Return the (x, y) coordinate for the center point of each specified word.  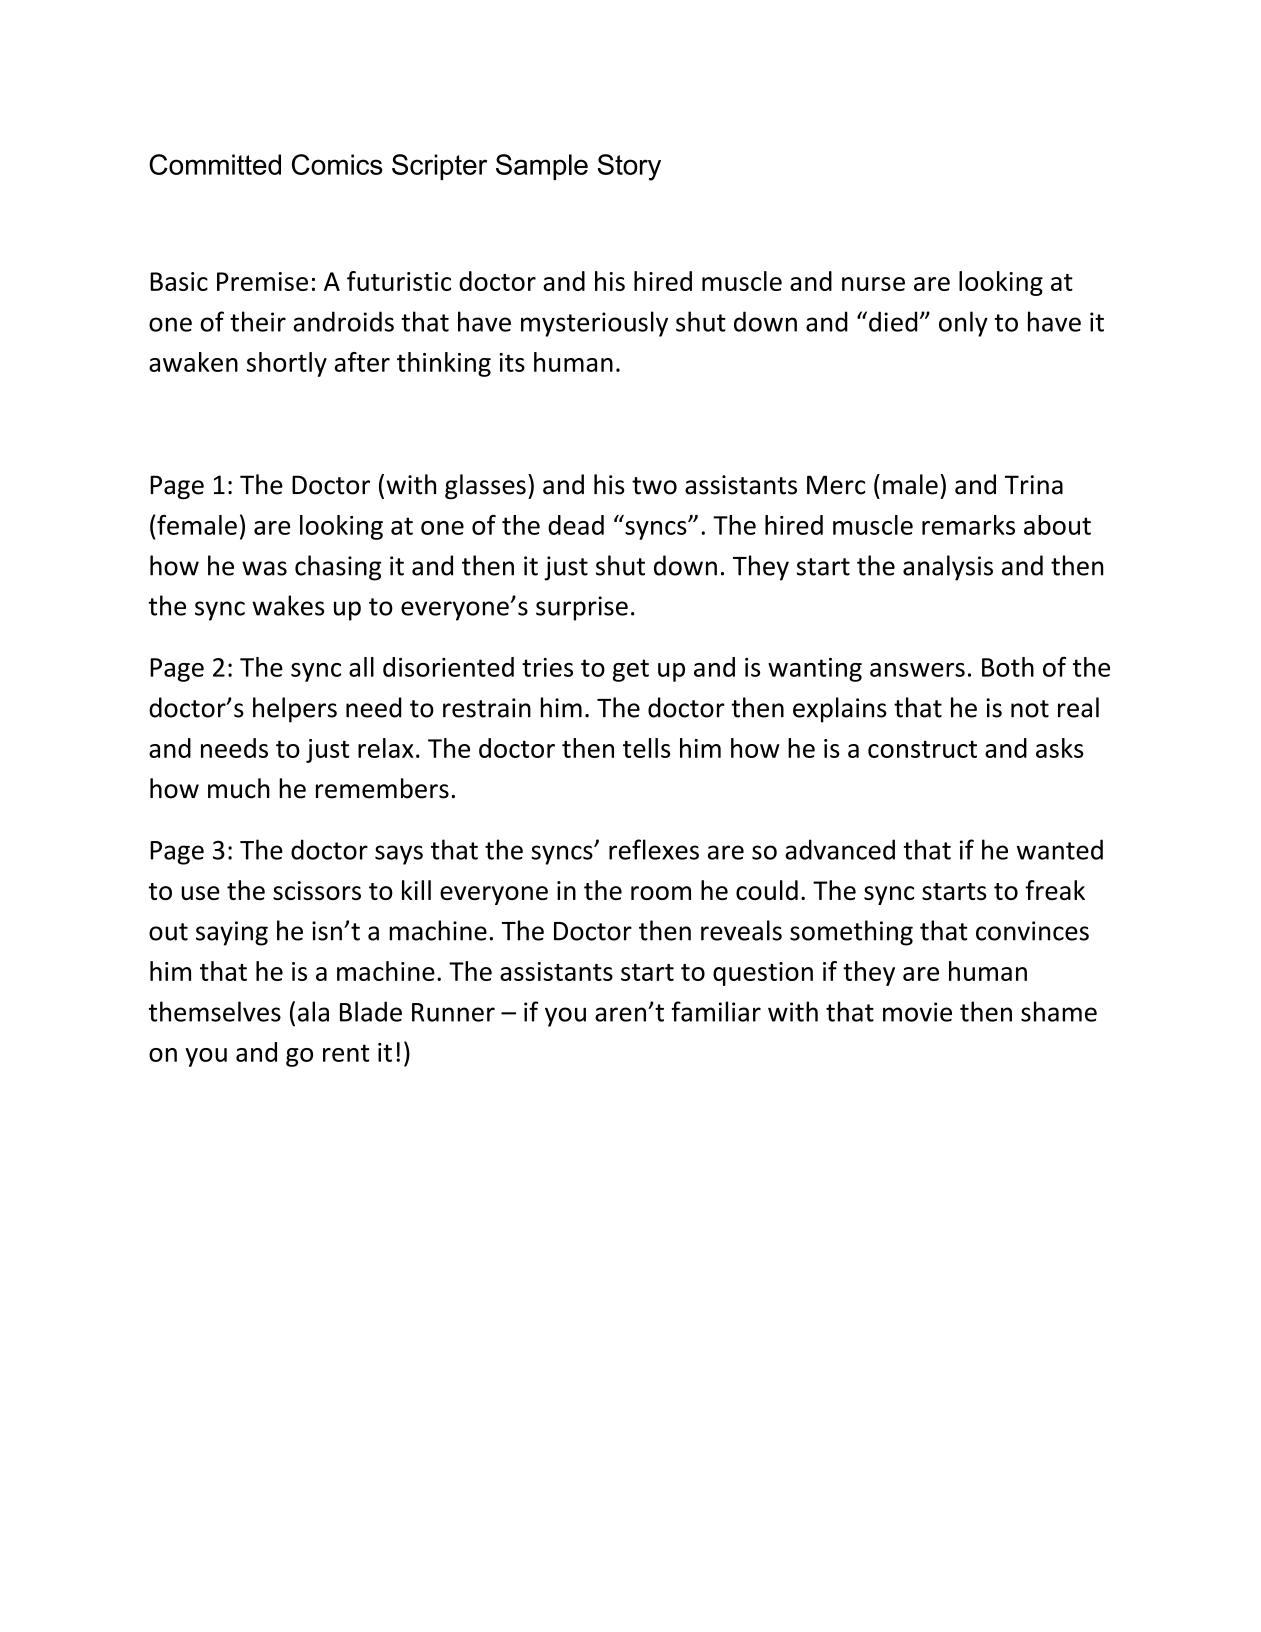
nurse (873, 284)
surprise (582, 608)
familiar (716, 1011)
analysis (948, 568)
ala (313, 1011)
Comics (337, 164)
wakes (288, 605)
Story (629, 167)
